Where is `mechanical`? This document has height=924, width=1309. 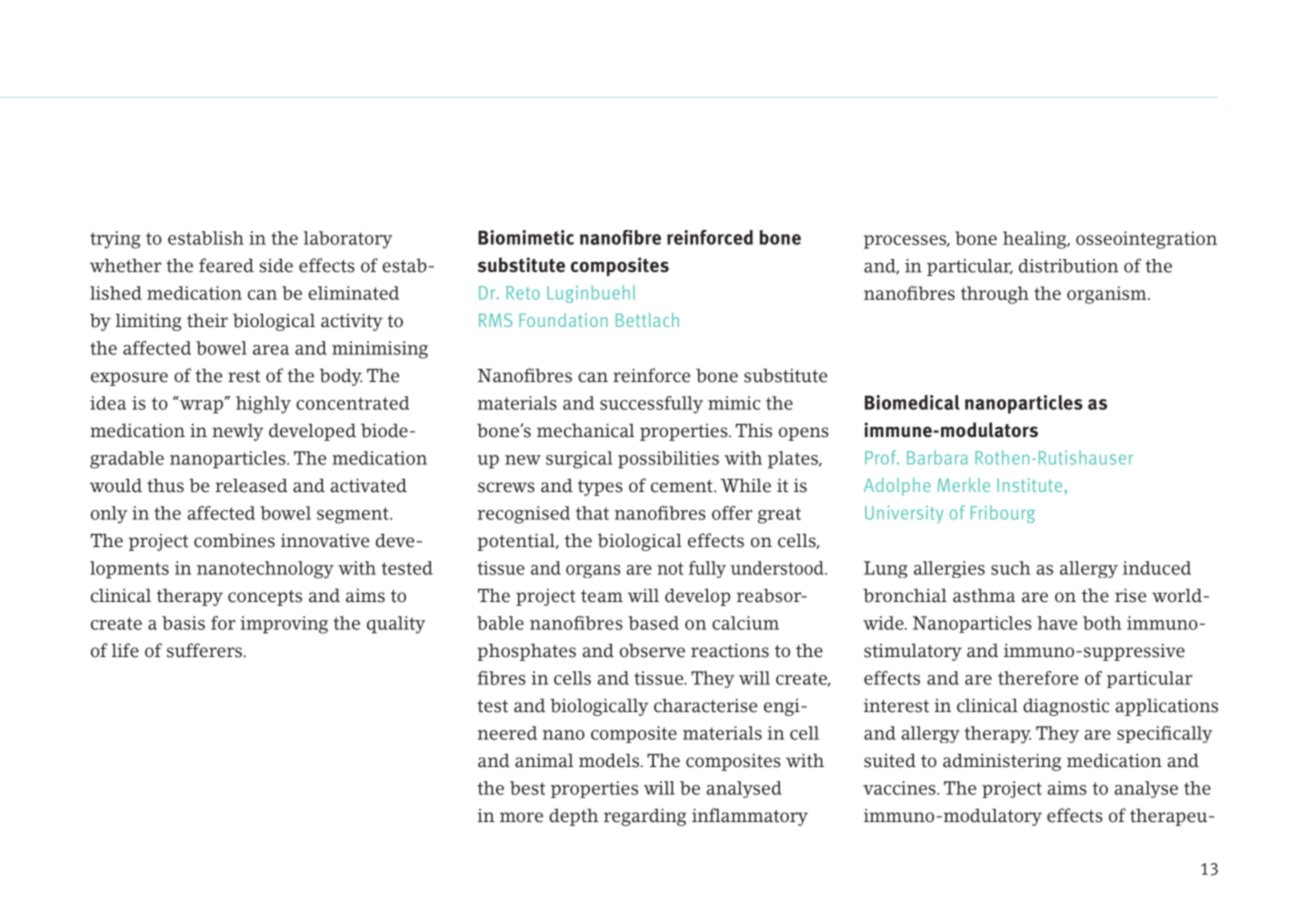 mechanical is located at coordinates (585, 430).
